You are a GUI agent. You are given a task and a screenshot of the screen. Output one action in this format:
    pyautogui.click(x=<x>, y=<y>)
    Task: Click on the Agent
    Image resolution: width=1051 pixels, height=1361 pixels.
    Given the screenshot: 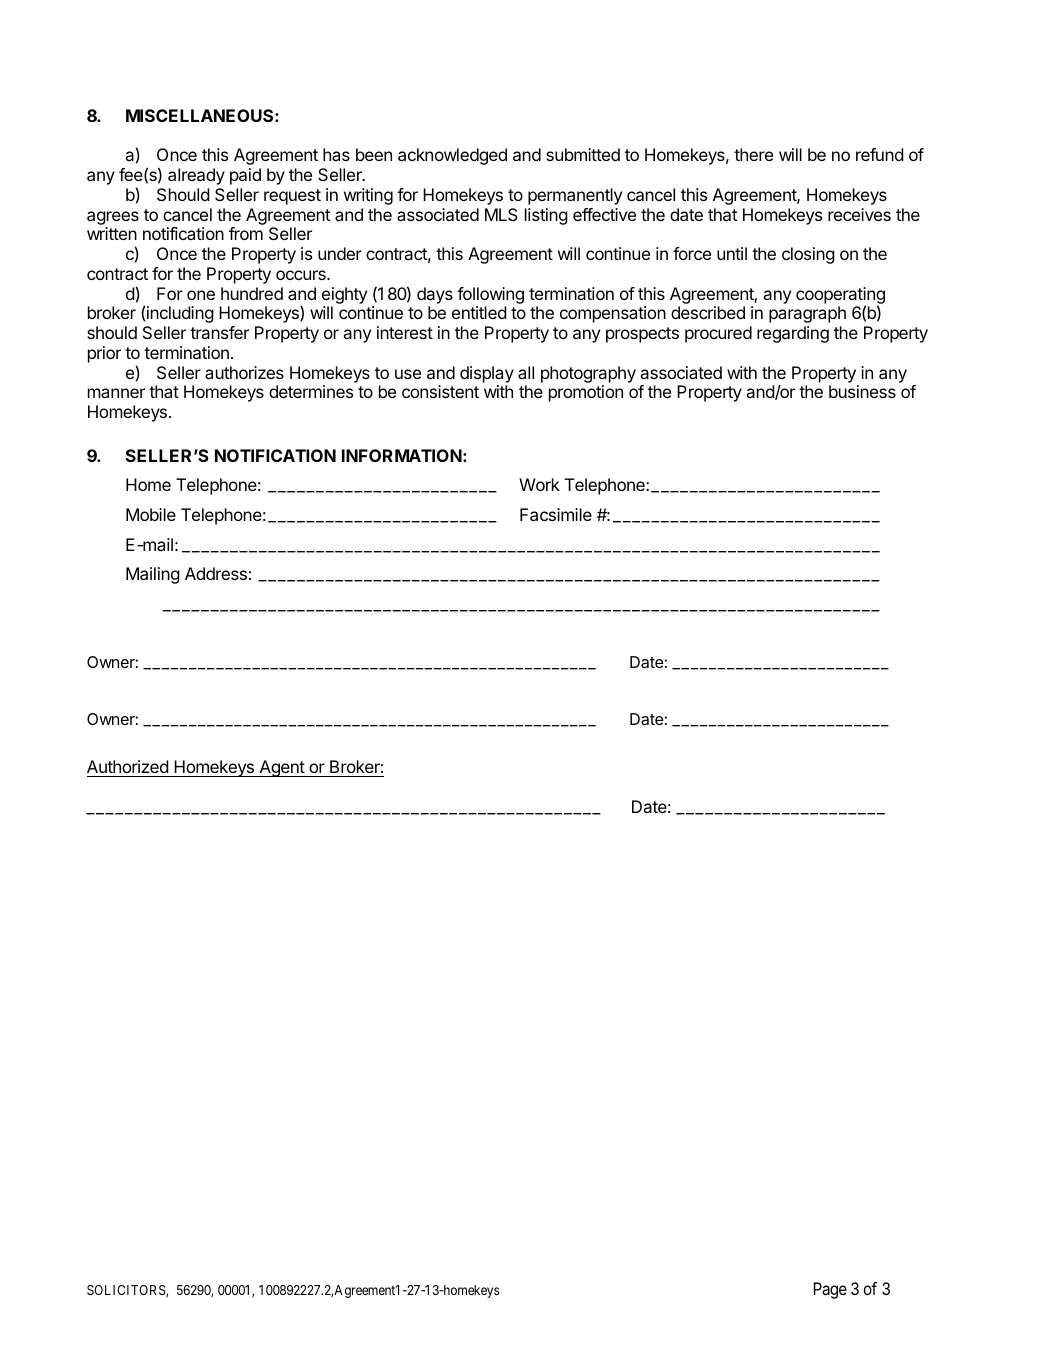 What is the action you would take?
    pyautogui.click(x=281, y=768)
